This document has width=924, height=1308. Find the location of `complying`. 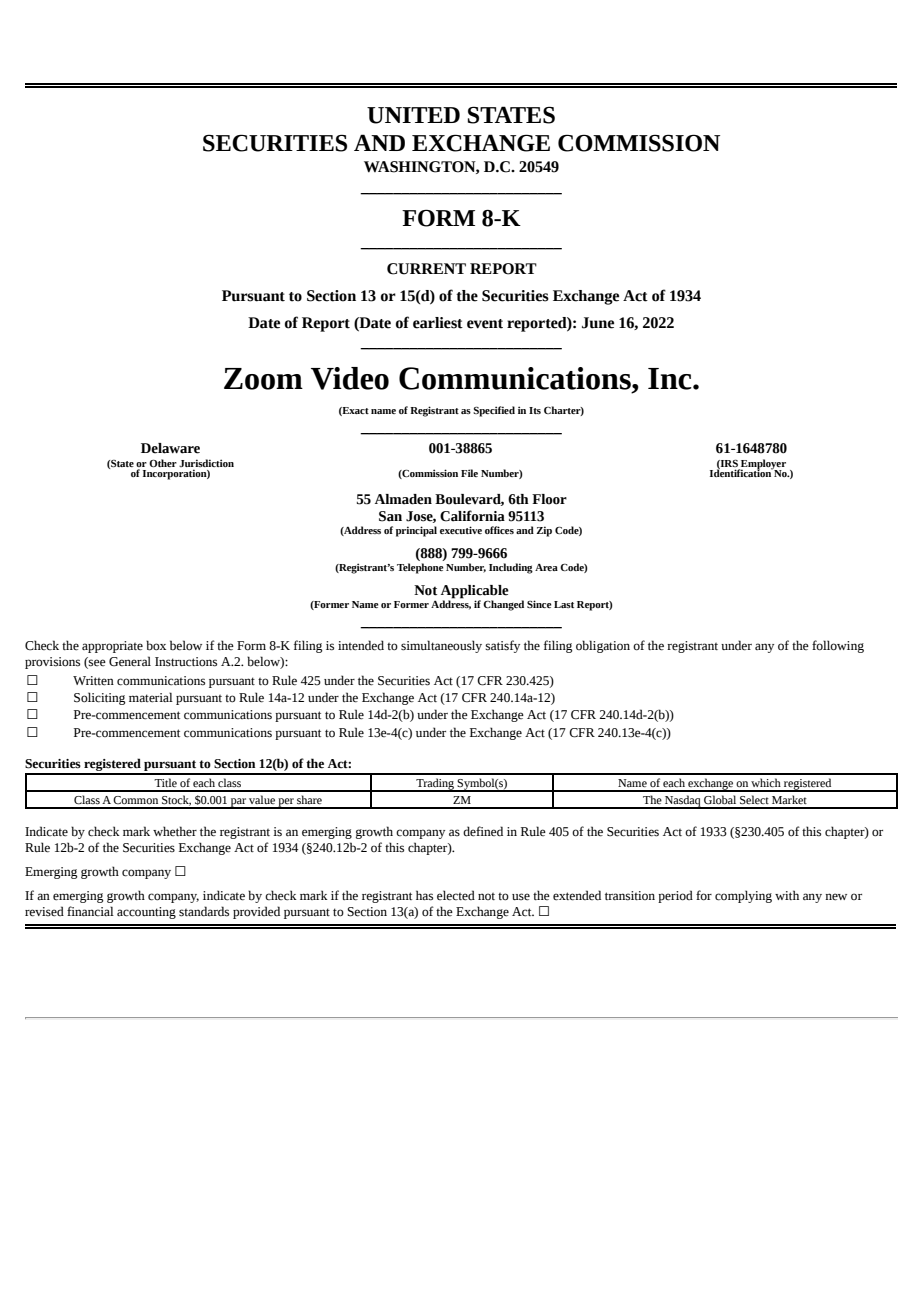

complying is located at coordinates (743, 896).
